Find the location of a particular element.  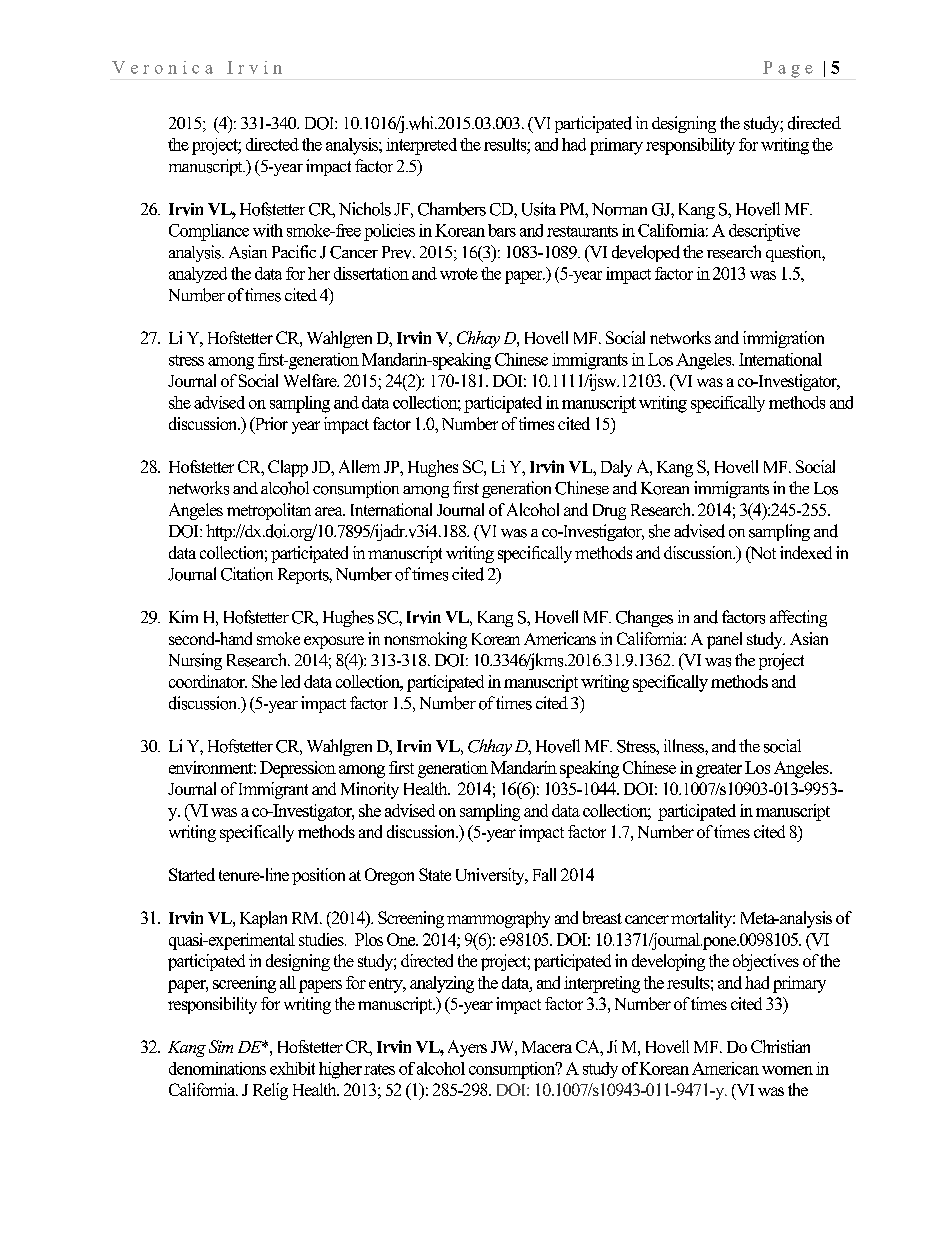

coordinator is located at coordinates (208, 681).
